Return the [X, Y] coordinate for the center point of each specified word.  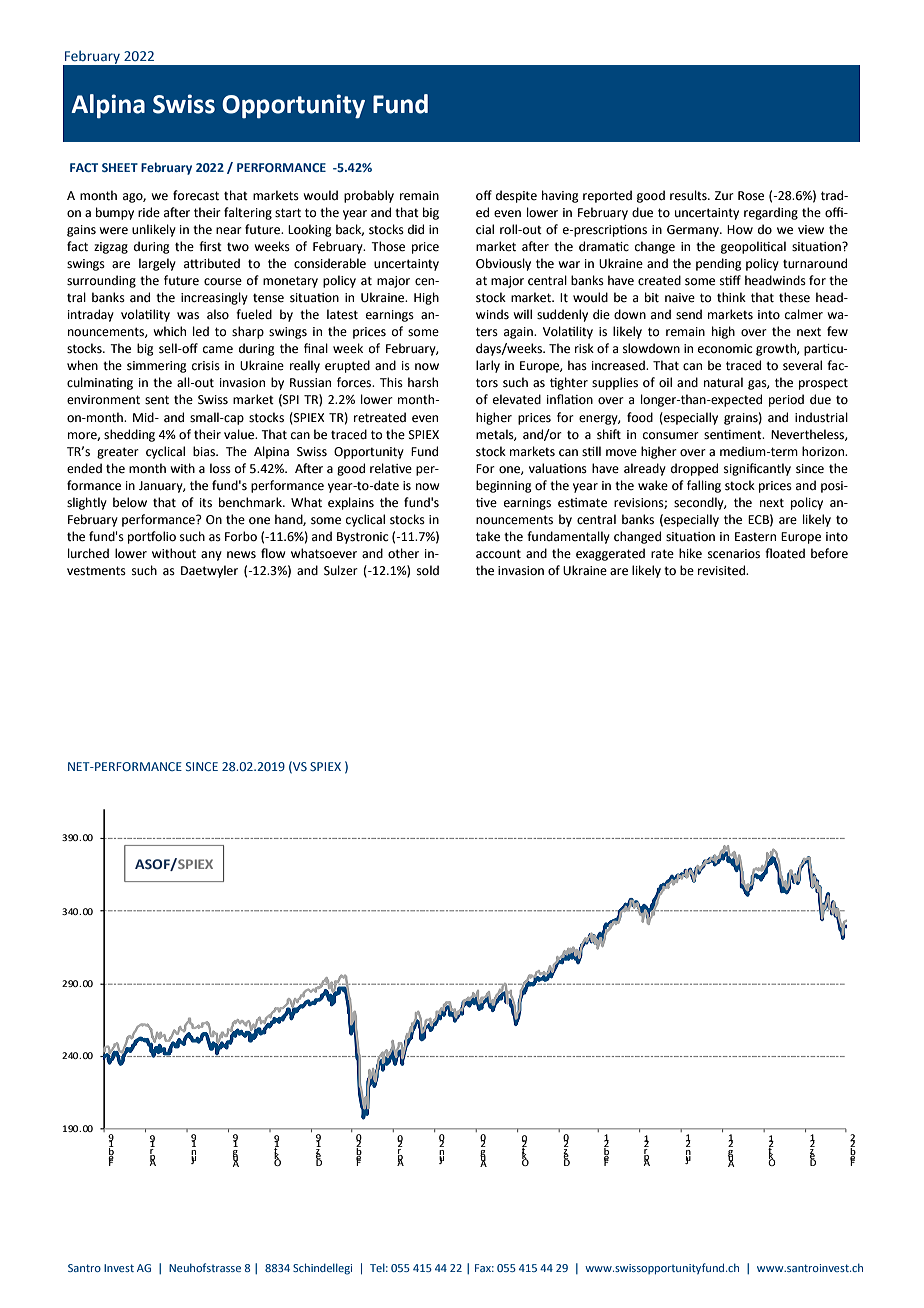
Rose [751, 196]
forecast [196, 195]
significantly [757, 469]
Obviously [503, 264]
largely [157, 264]
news [241, 555]
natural [723, 382]
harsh [423, 382]
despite [516, 196]
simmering [157, 367]
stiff [730, 280]
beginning [504, 486]
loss [220, 468]
